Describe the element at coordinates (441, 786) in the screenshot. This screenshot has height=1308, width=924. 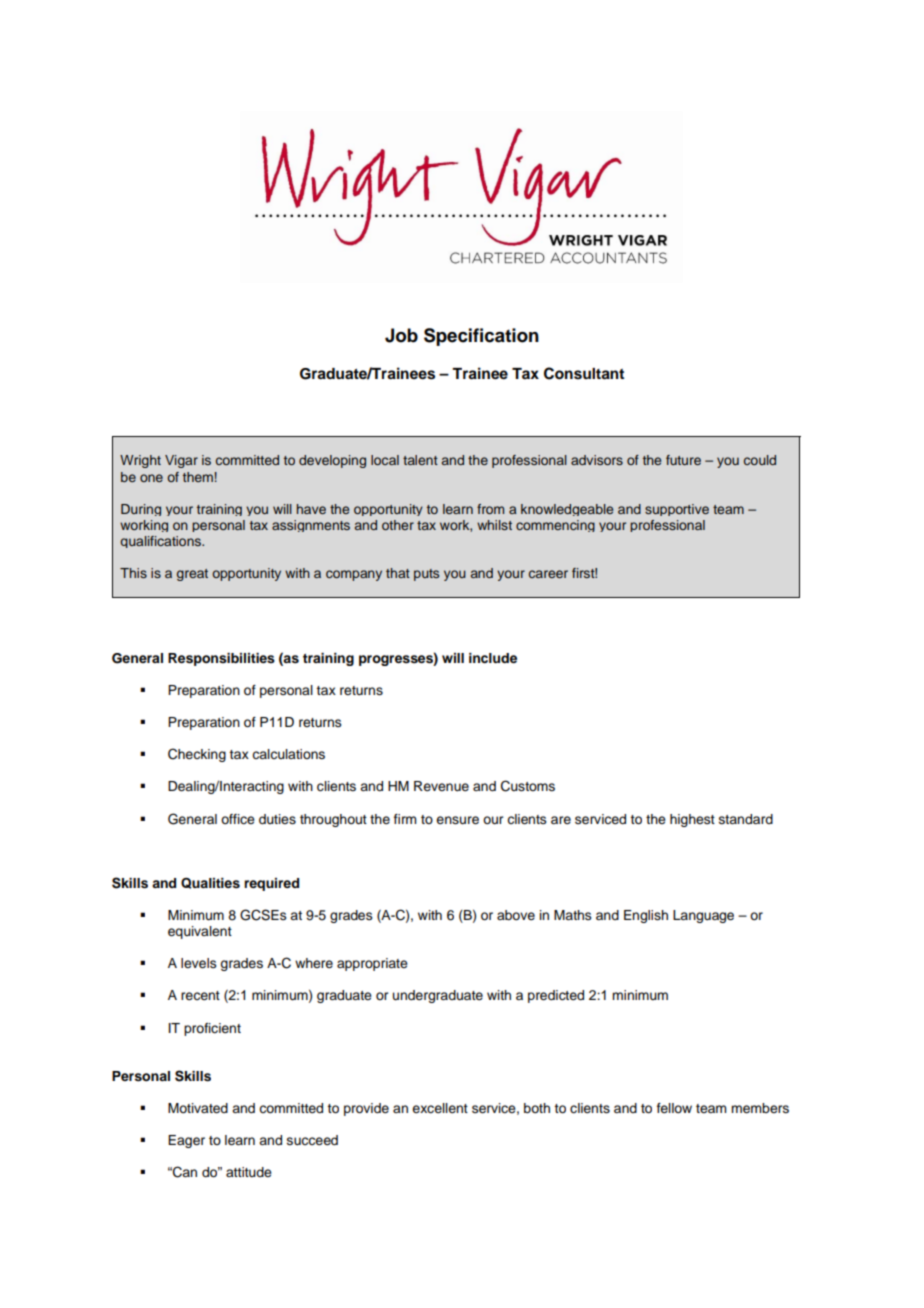
I see `Revenue` at that location.
